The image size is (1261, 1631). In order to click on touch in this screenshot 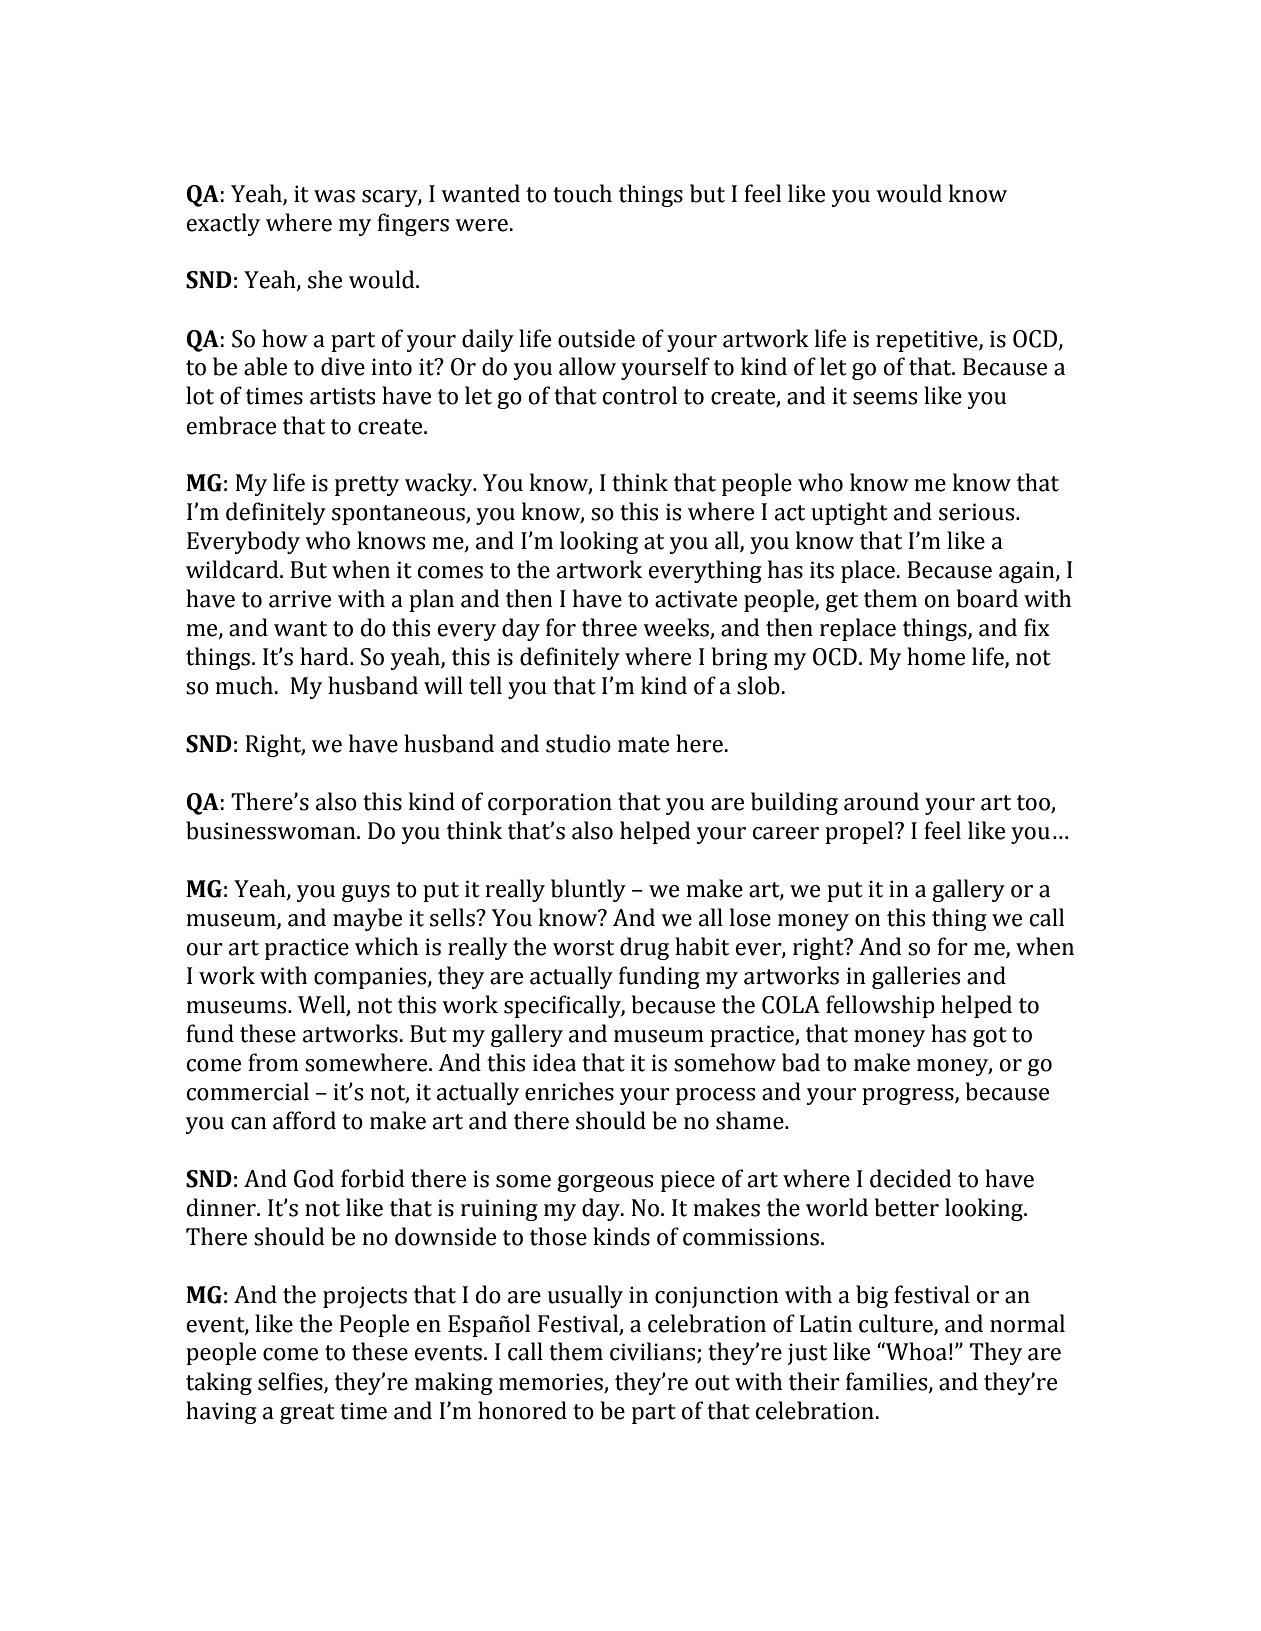, I will do `click(582, 193)`.
